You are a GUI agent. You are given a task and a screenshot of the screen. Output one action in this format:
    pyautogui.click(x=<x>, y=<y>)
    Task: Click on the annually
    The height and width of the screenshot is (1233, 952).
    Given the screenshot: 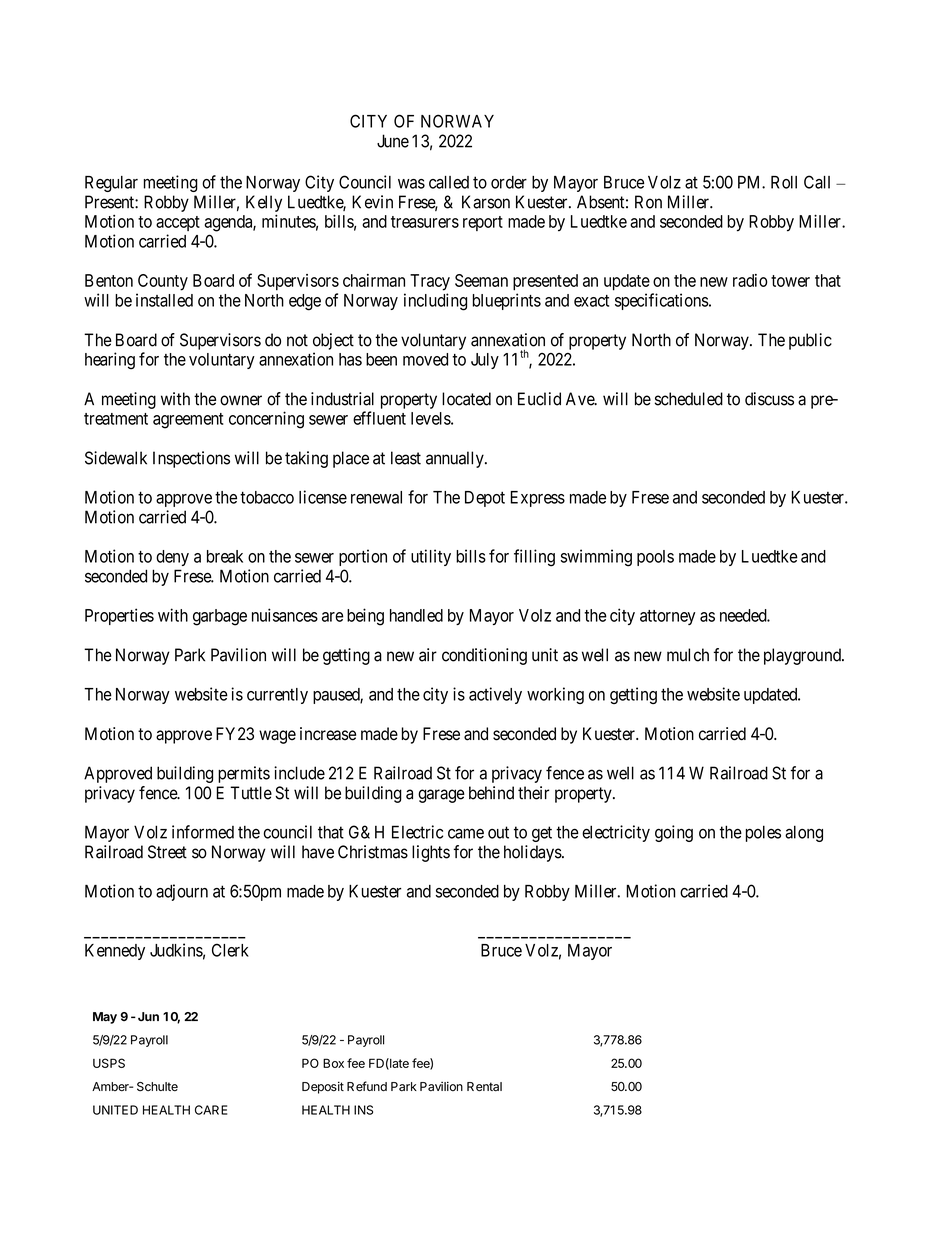 What is the action you would take?
    pyautogui.click(x=456, y=459)
